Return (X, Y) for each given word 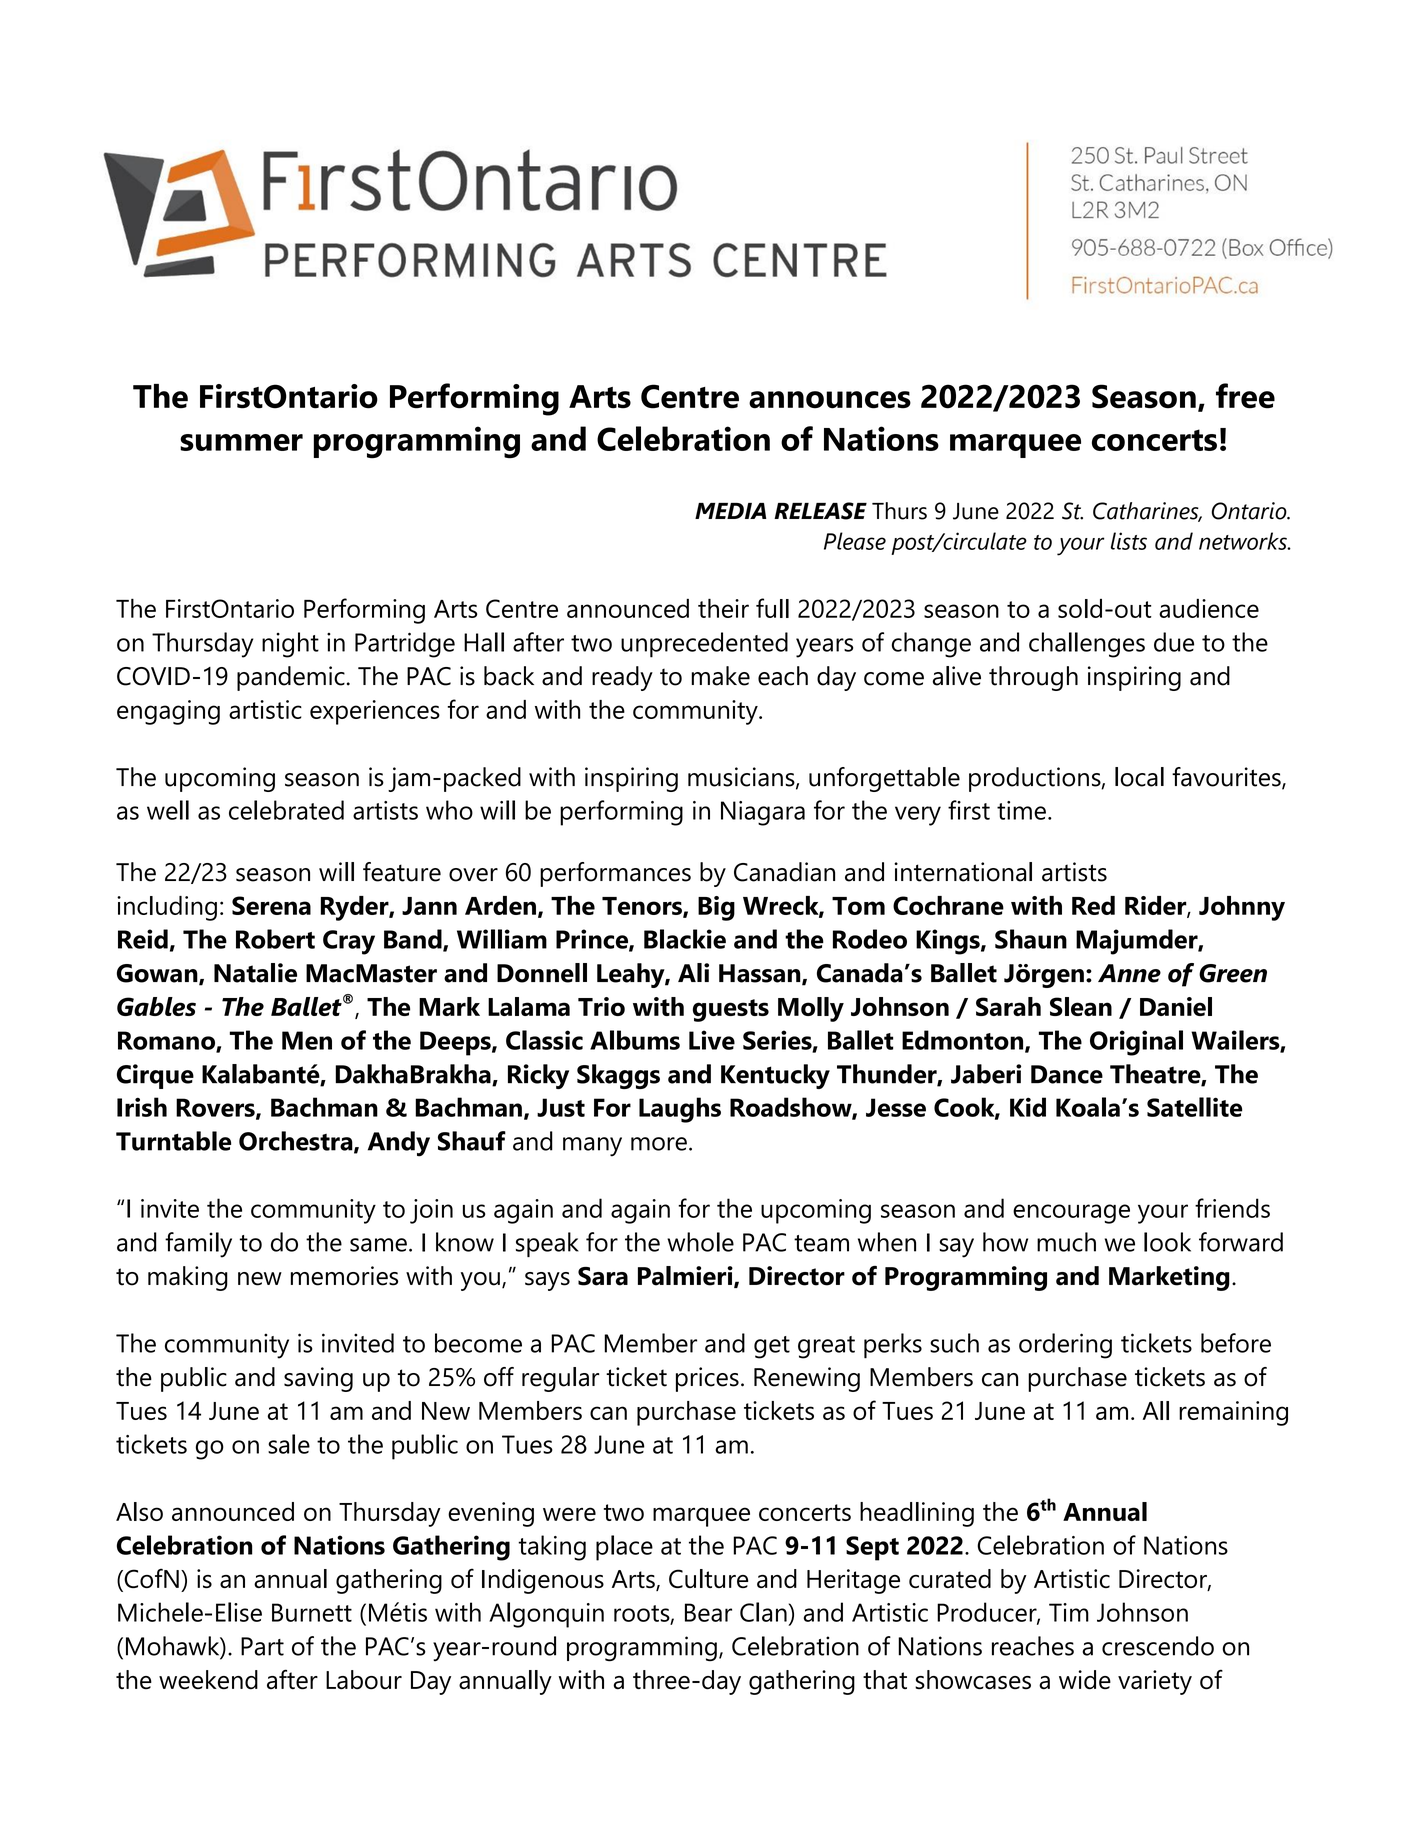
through (1033, 678)
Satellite (1194, 1107)
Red (1093, 905)
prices (707, 1379)
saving (318, 1379)
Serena (271, 905)
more (659, 1144)
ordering (1065, 1346)
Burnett (312, 1612)
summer (241, 442)
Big (716, 908)
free (1245, 396)
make (720, 676)
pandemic (291, 678)
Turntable (173, 1141)
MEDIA (730, 511)
